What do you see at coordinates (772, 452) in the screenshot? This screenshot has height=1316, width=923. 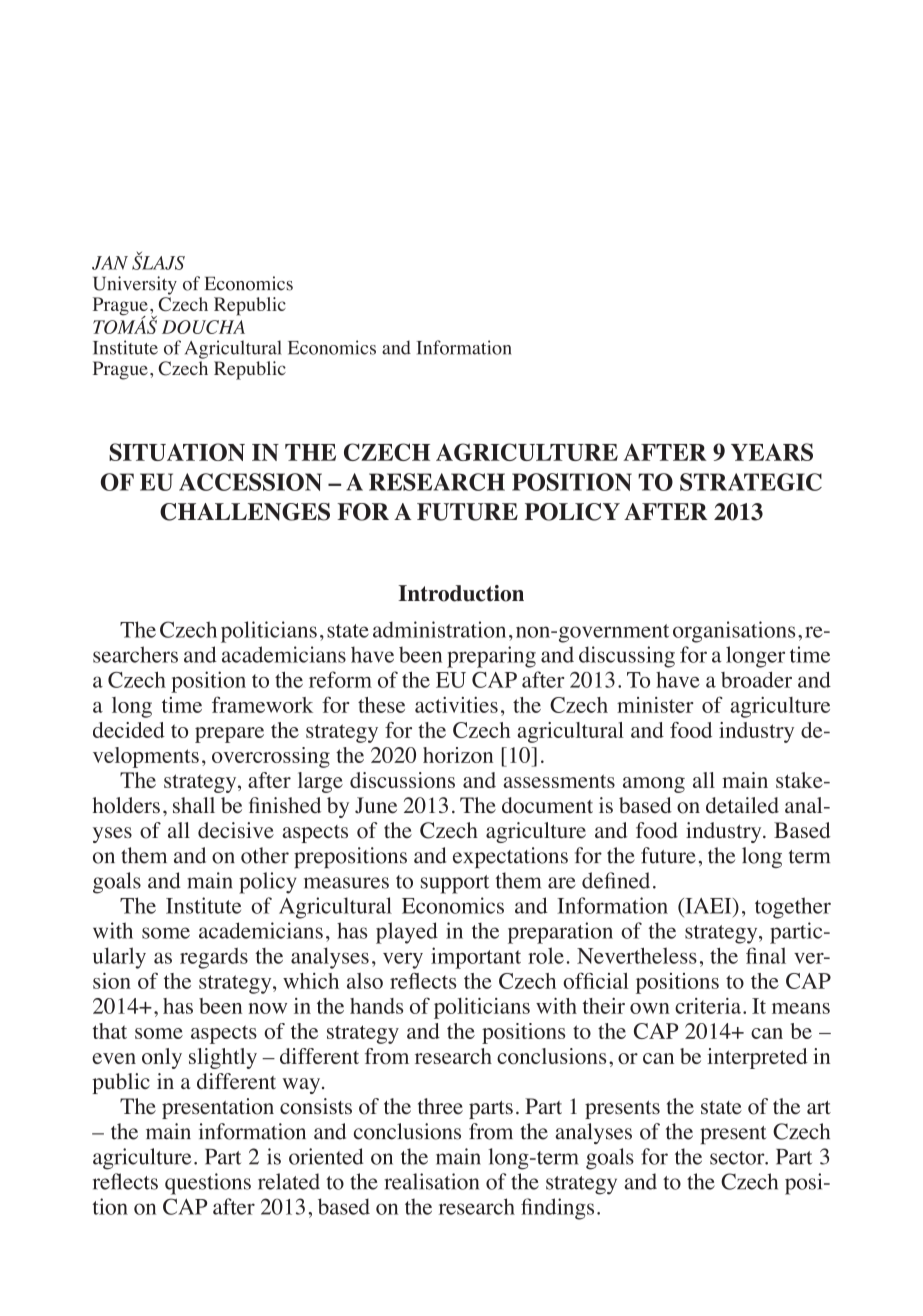 I see `YEARS` at bounding box center [772, 452].
